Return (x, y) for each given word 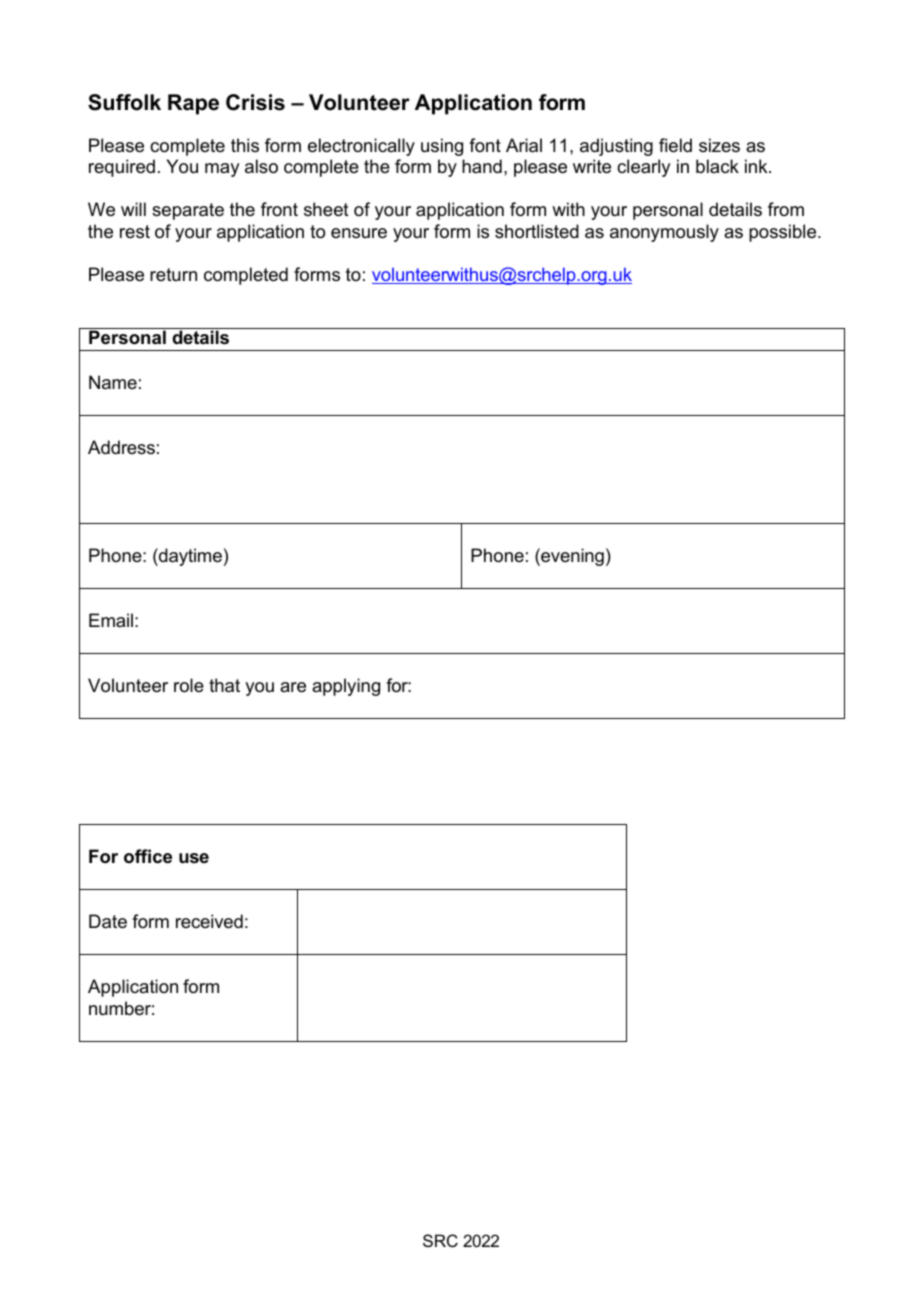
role (189, 685)
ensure (359, 233)
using (442, 147)
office (148, 856)
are (293, 687)
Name (113, 382)
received (209, 921)
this (245, 145)
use (194, 858)
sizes (719, 145)
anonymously (664, 233)
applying (346, 687)
